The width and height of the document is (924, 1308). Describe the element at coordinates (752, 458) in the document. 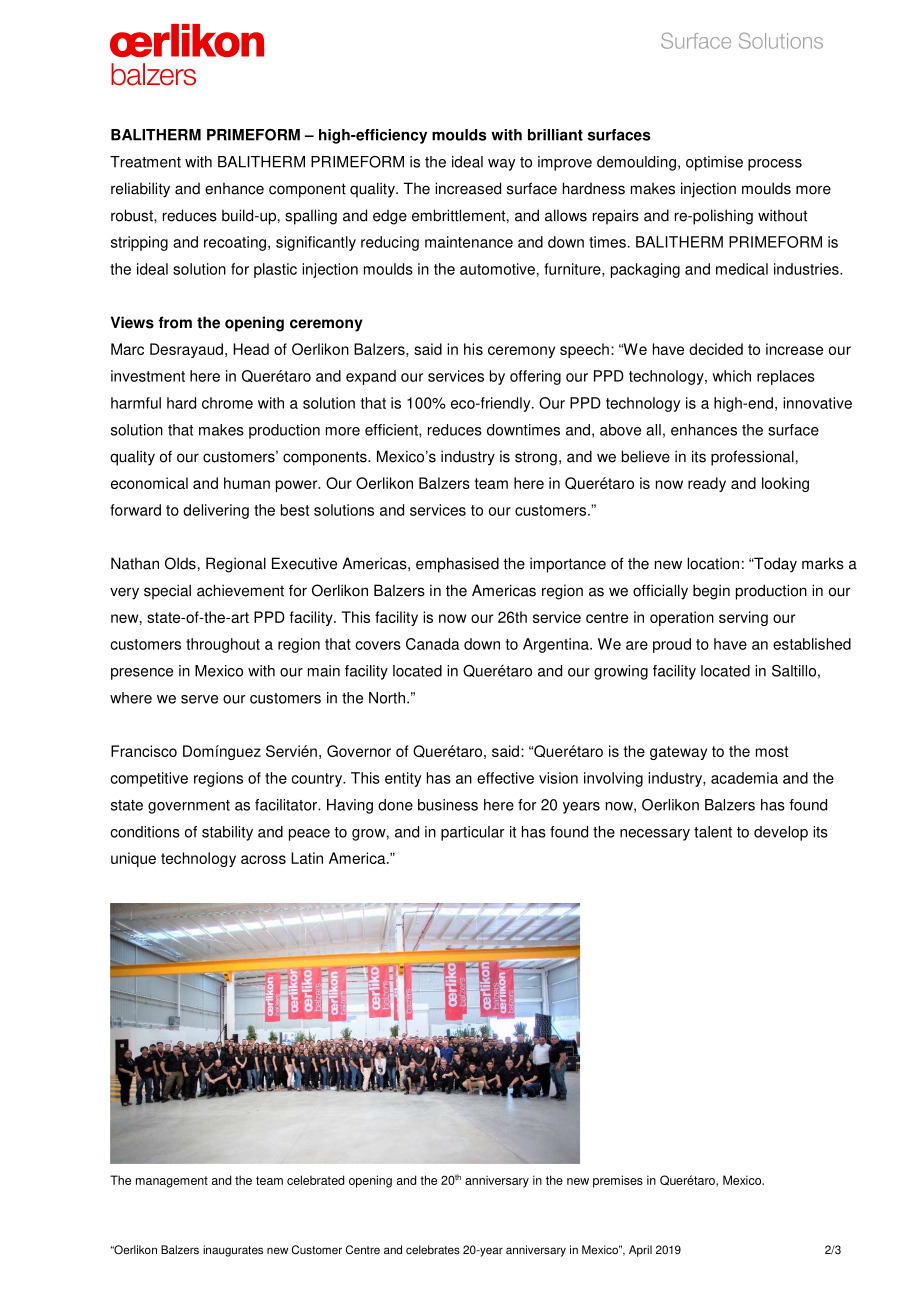

I see `professional` at that location.
